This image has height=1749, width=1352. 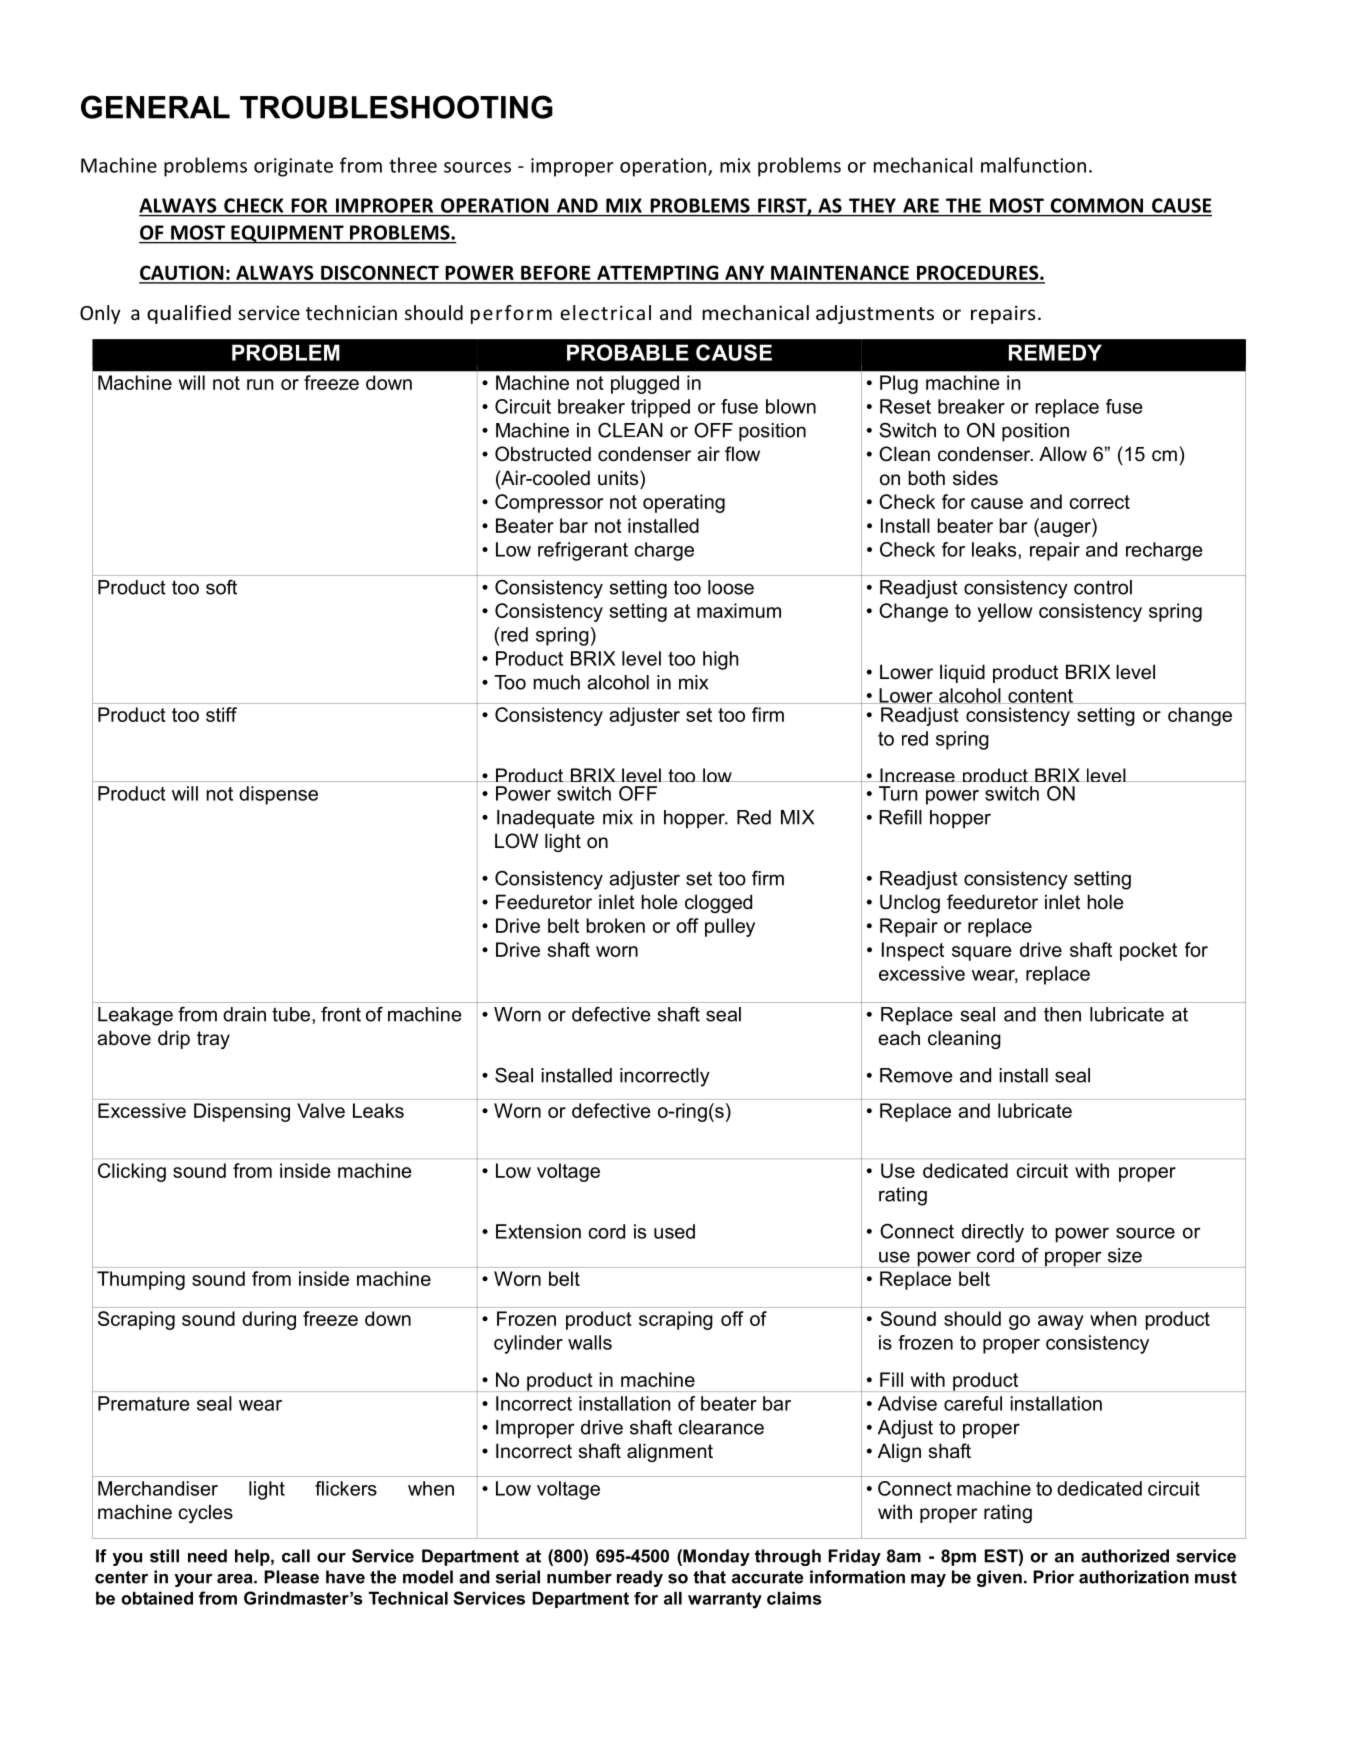 I want to click on square, so click(x=982, y=953).
